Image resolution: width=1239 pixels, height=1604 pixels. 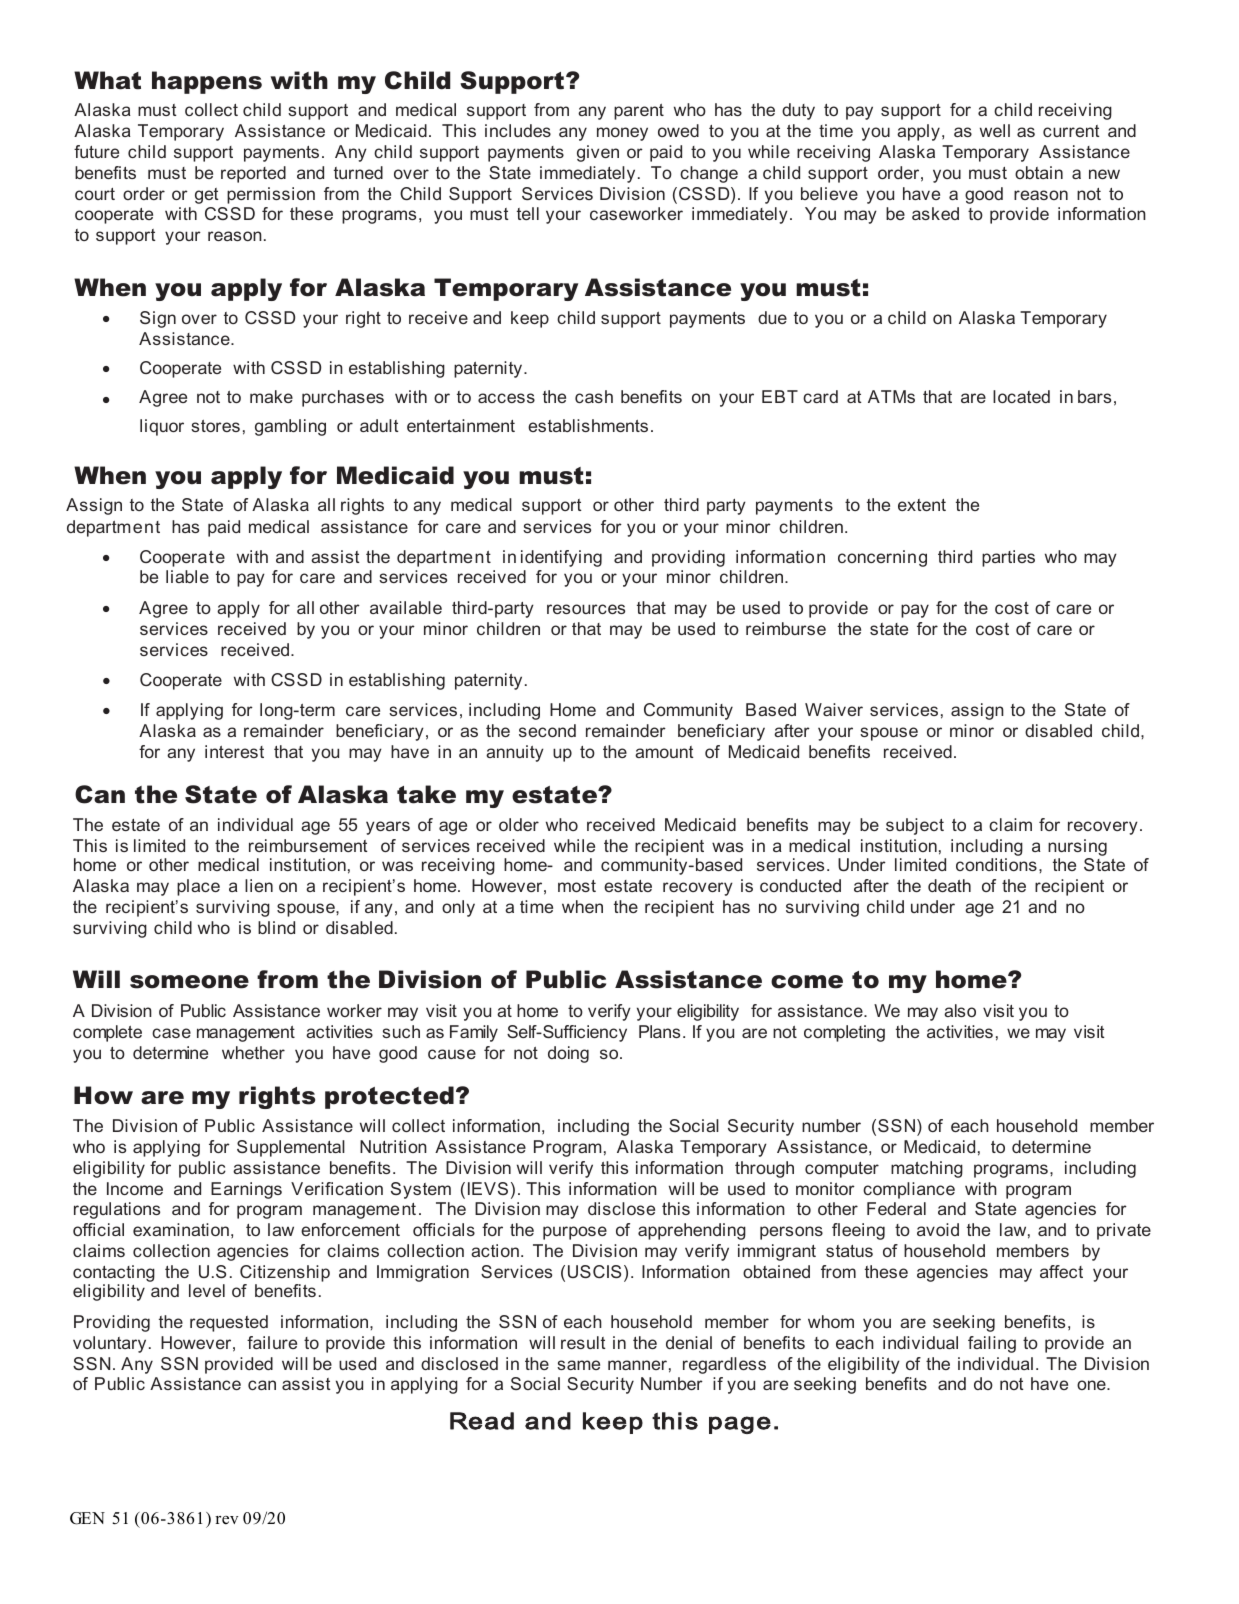 What do you see at coordinates (234, 751) in the page?
I see `interest` at bounding box center [234, 751].
